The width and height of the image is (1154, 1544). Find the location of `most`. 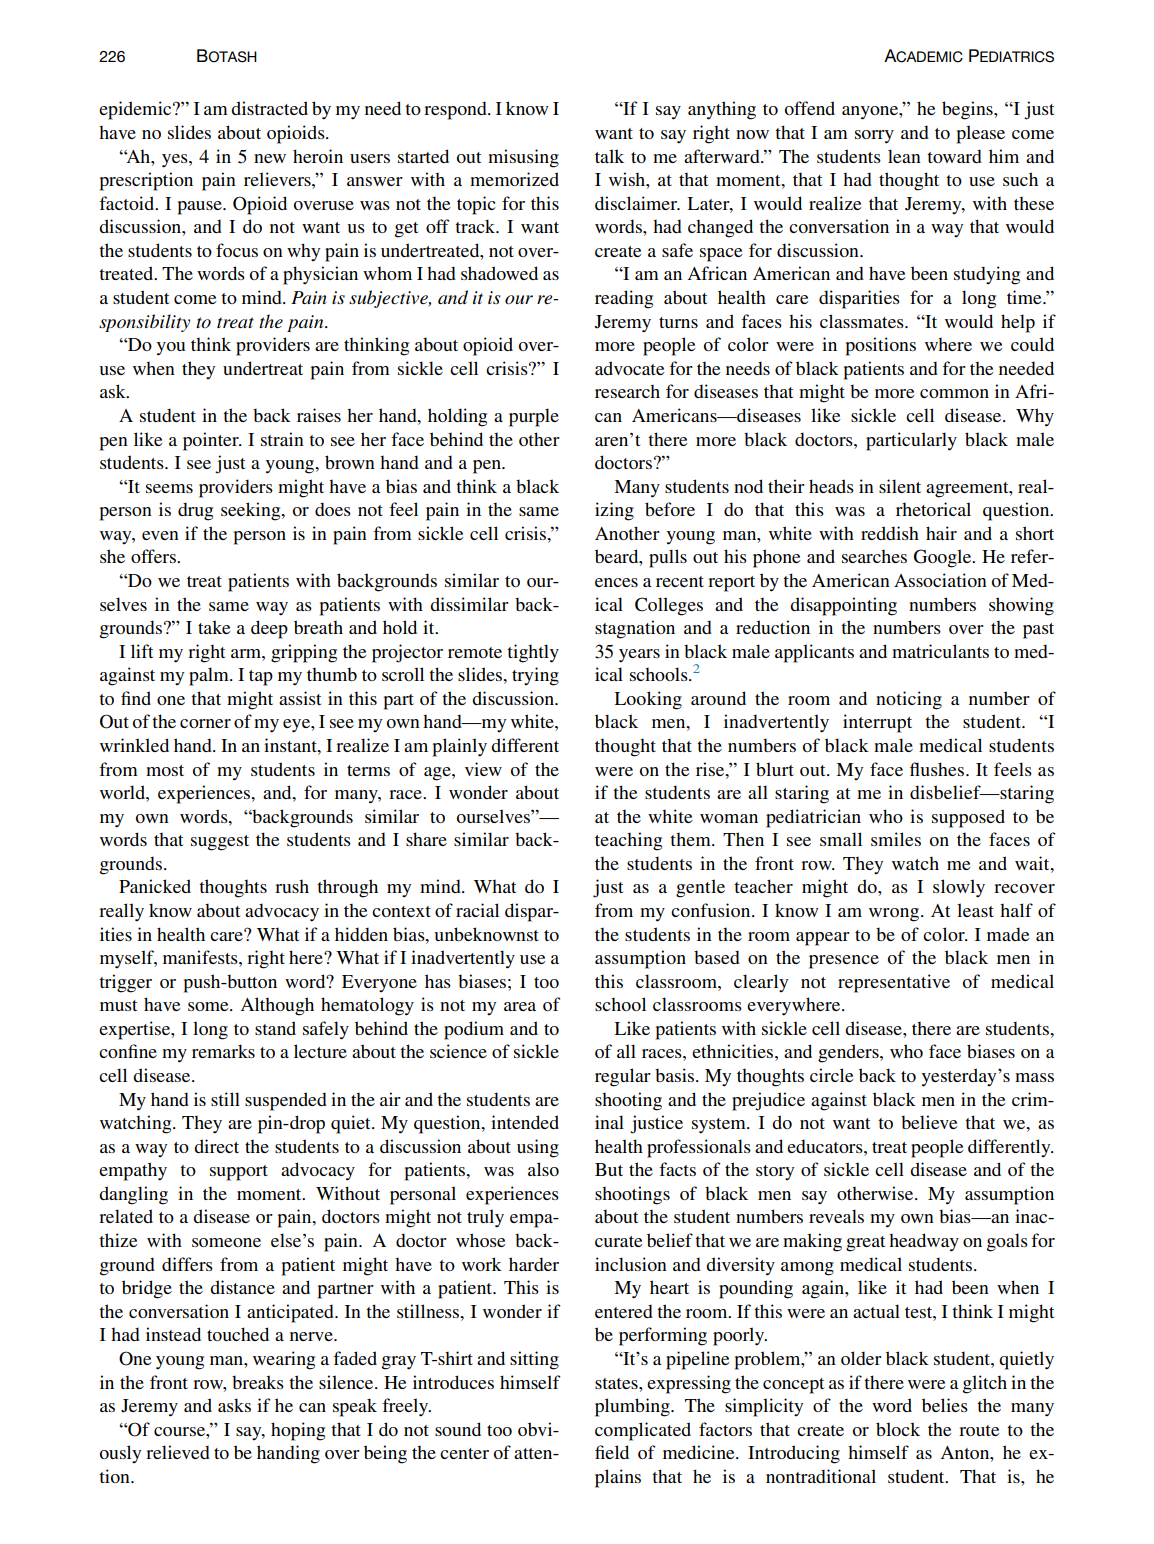

most is located at coordinates (165, 770).
